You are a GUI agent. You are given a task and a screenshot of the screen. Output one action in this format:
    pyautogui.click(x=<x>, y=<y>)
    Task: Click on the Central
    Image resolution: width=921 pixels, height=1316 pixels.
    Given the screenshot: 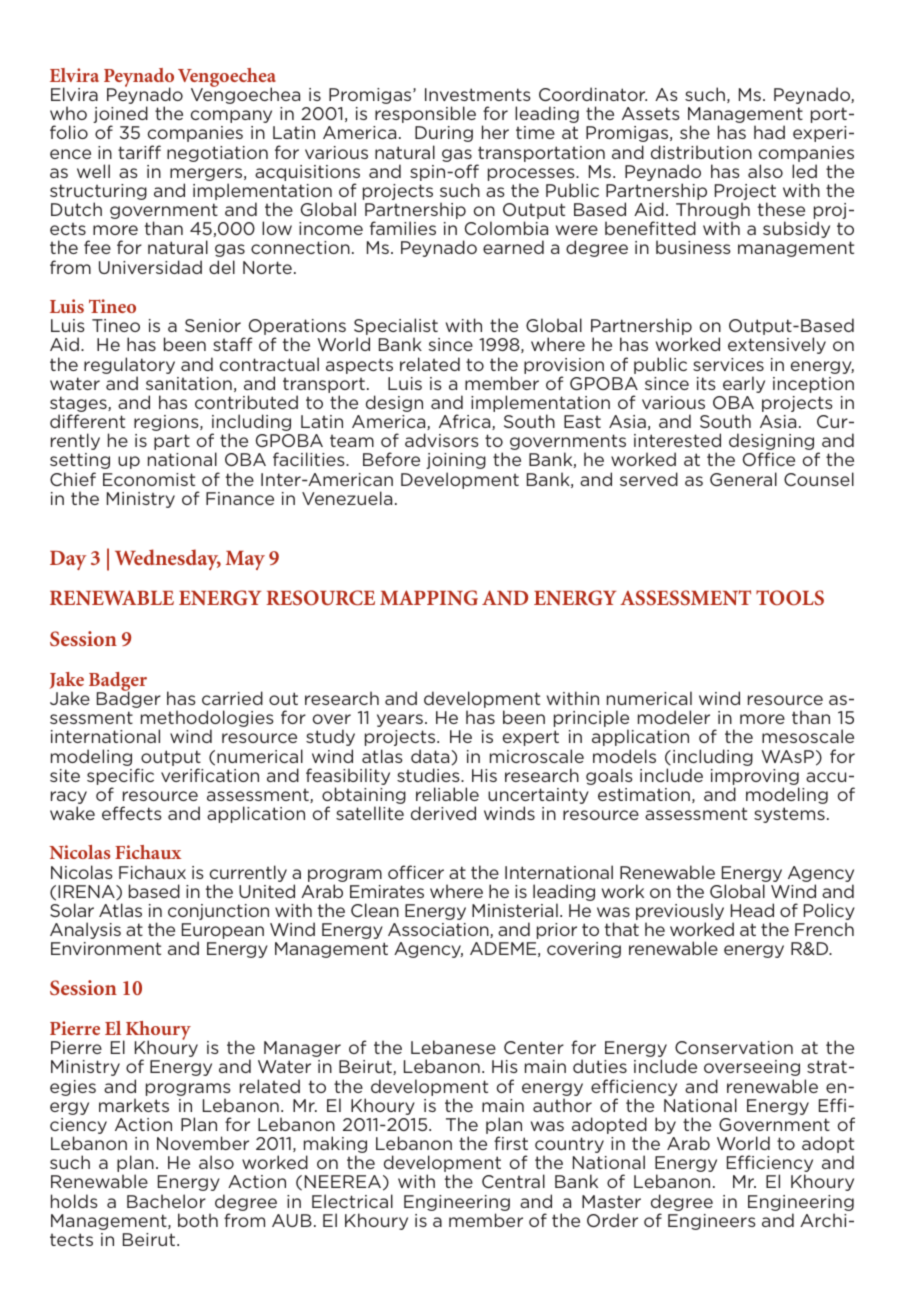 What is the action you would take?
    pyautogui.click(x=513, y=1181)
